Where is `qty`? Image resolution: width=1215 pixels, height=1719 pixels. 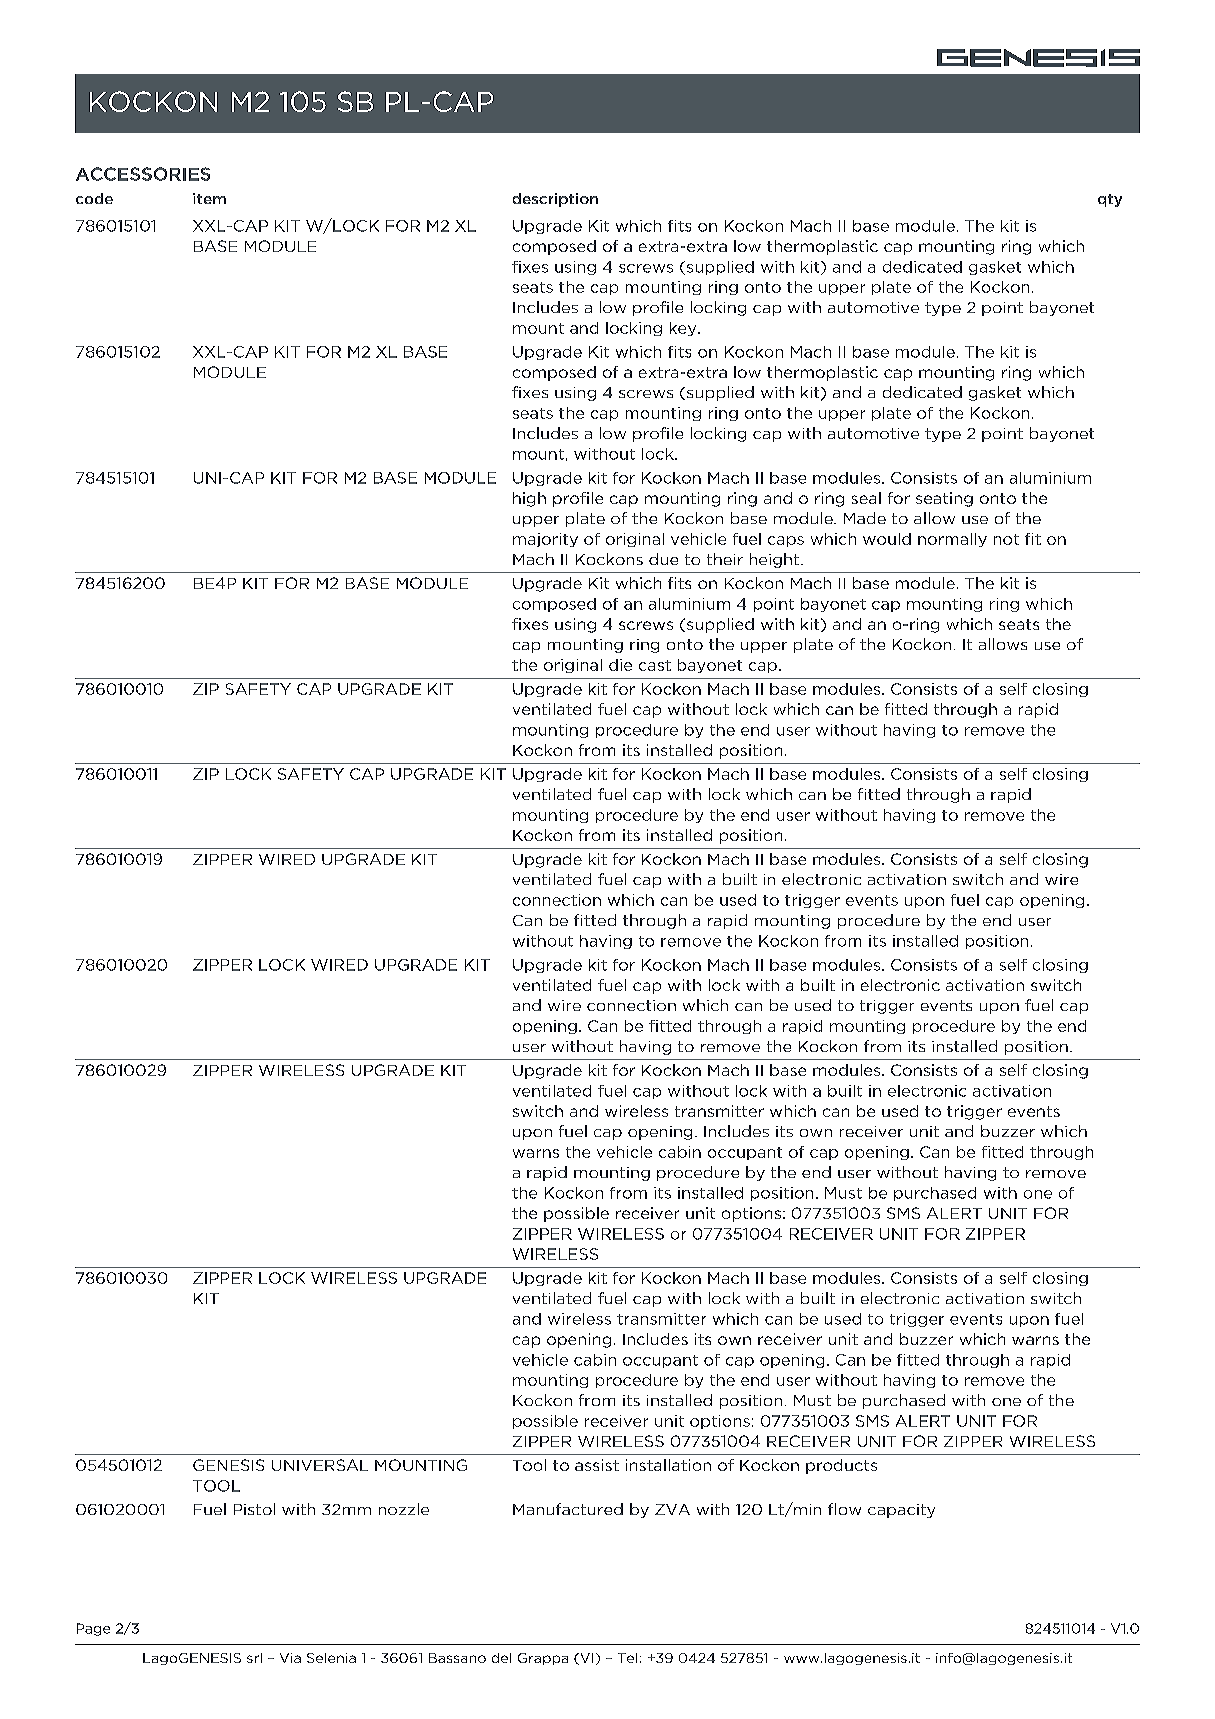
qty is located at coordinates (1110, 200).
